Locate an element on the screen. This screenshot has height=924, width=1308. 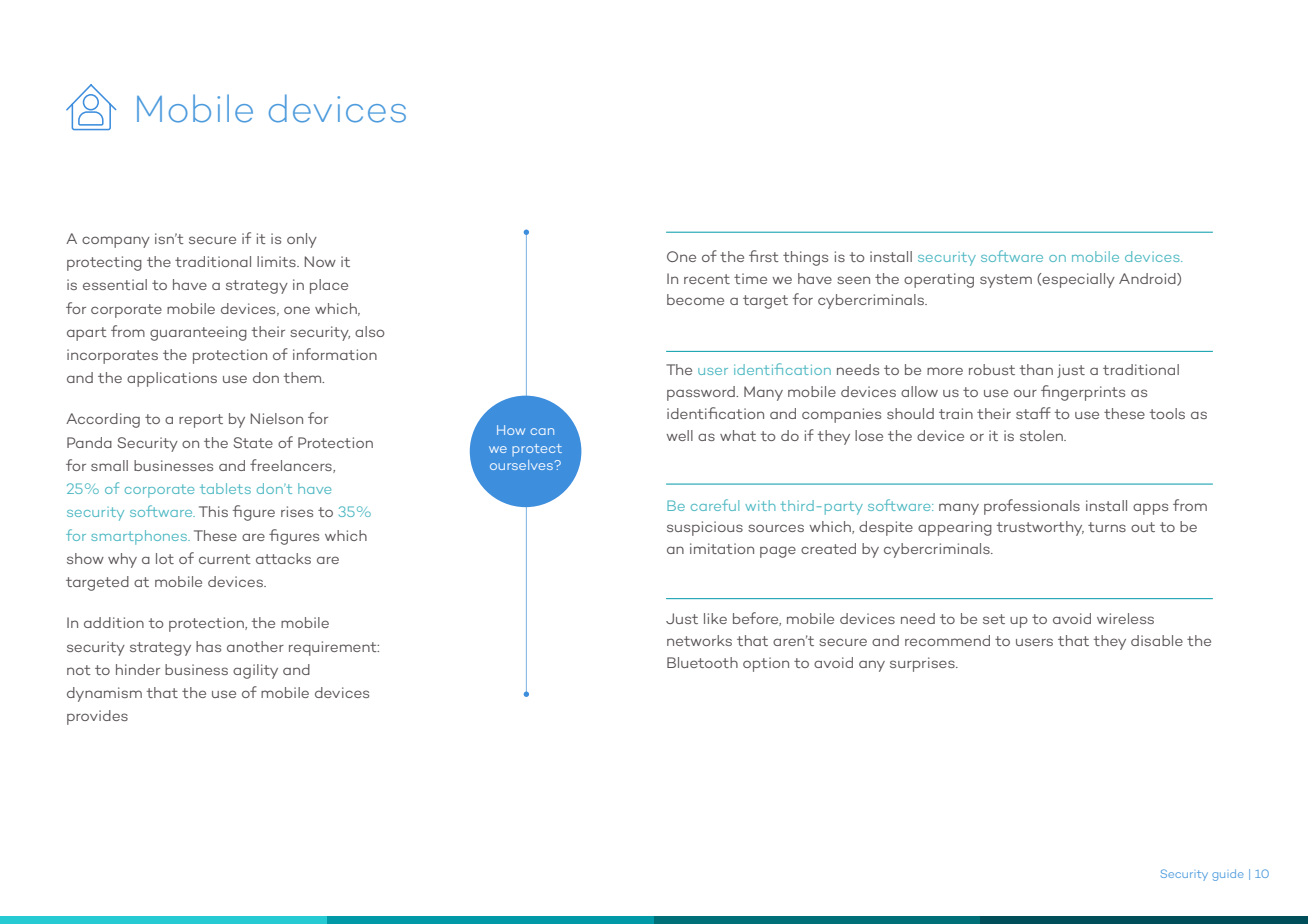
report is located at coordinates (201, 421).
